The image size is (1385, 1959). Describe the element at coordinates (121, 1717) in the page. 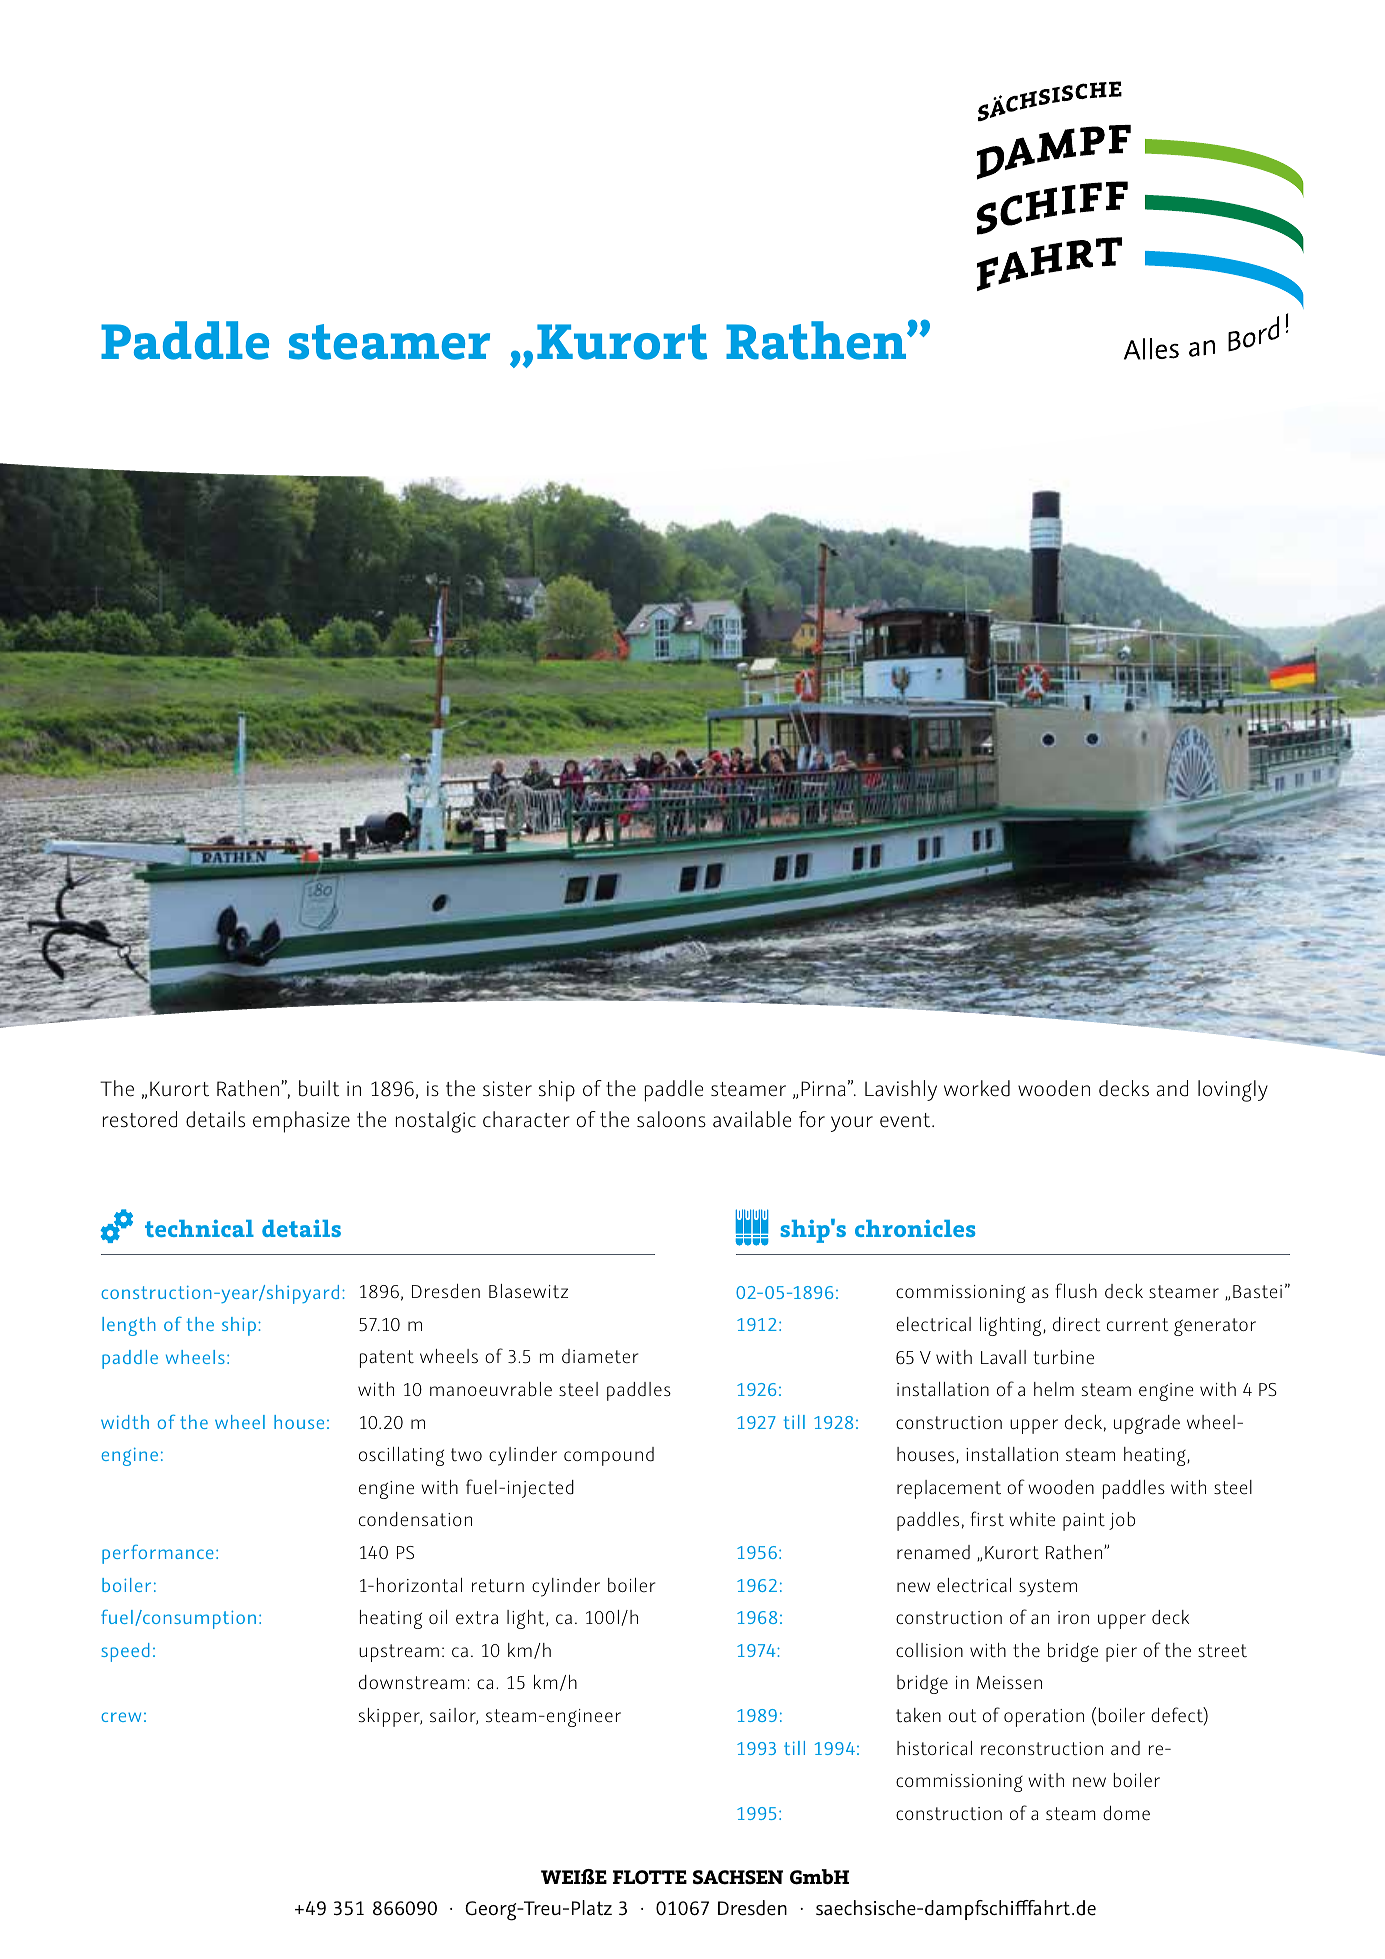

I see `crew` at that location.
